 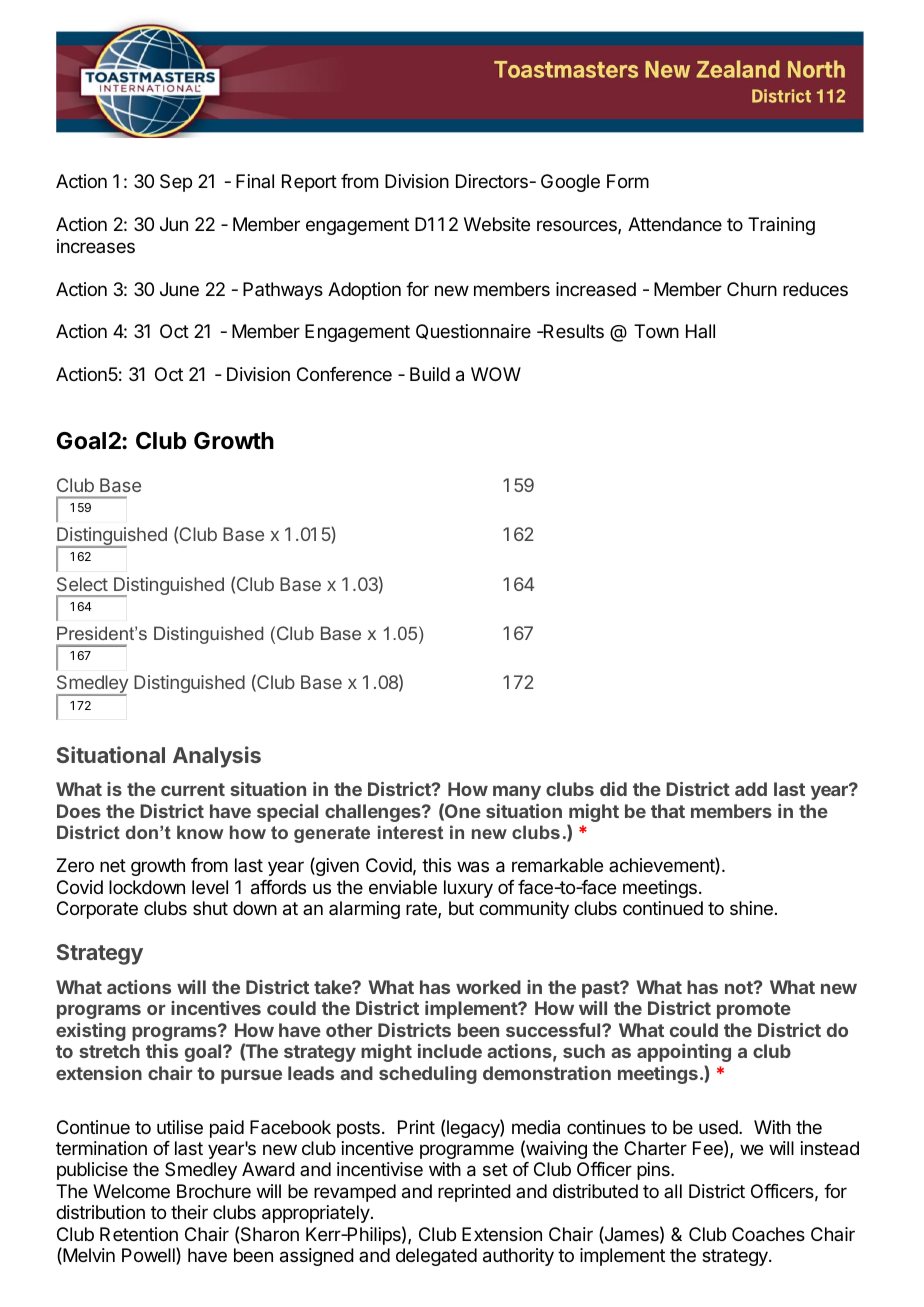 What do you see at coordinates (751, 908) in the screenshot?
I see `shine` at bounding box center [751, 908].
